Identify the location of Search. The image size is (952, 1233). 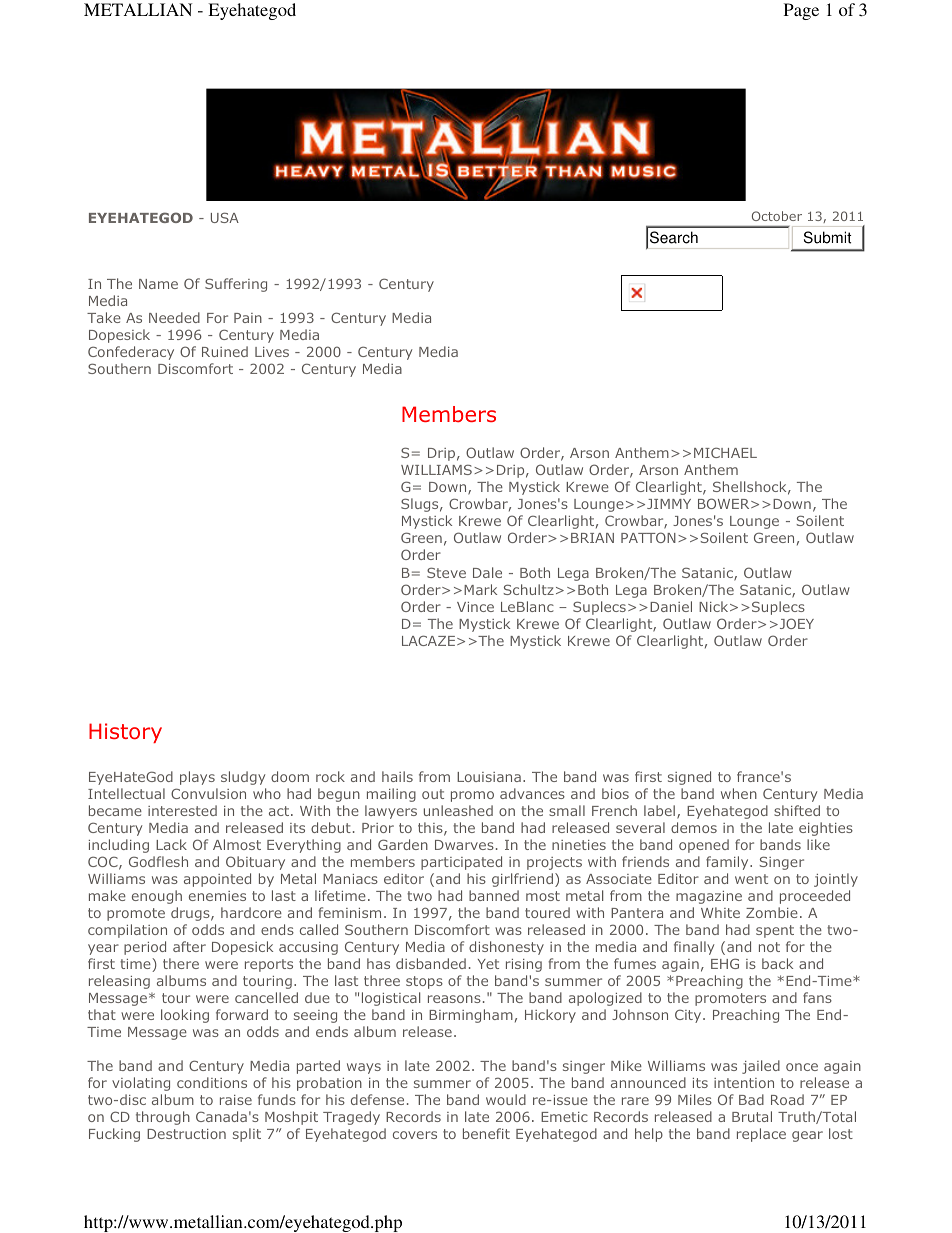
(674, 237).
